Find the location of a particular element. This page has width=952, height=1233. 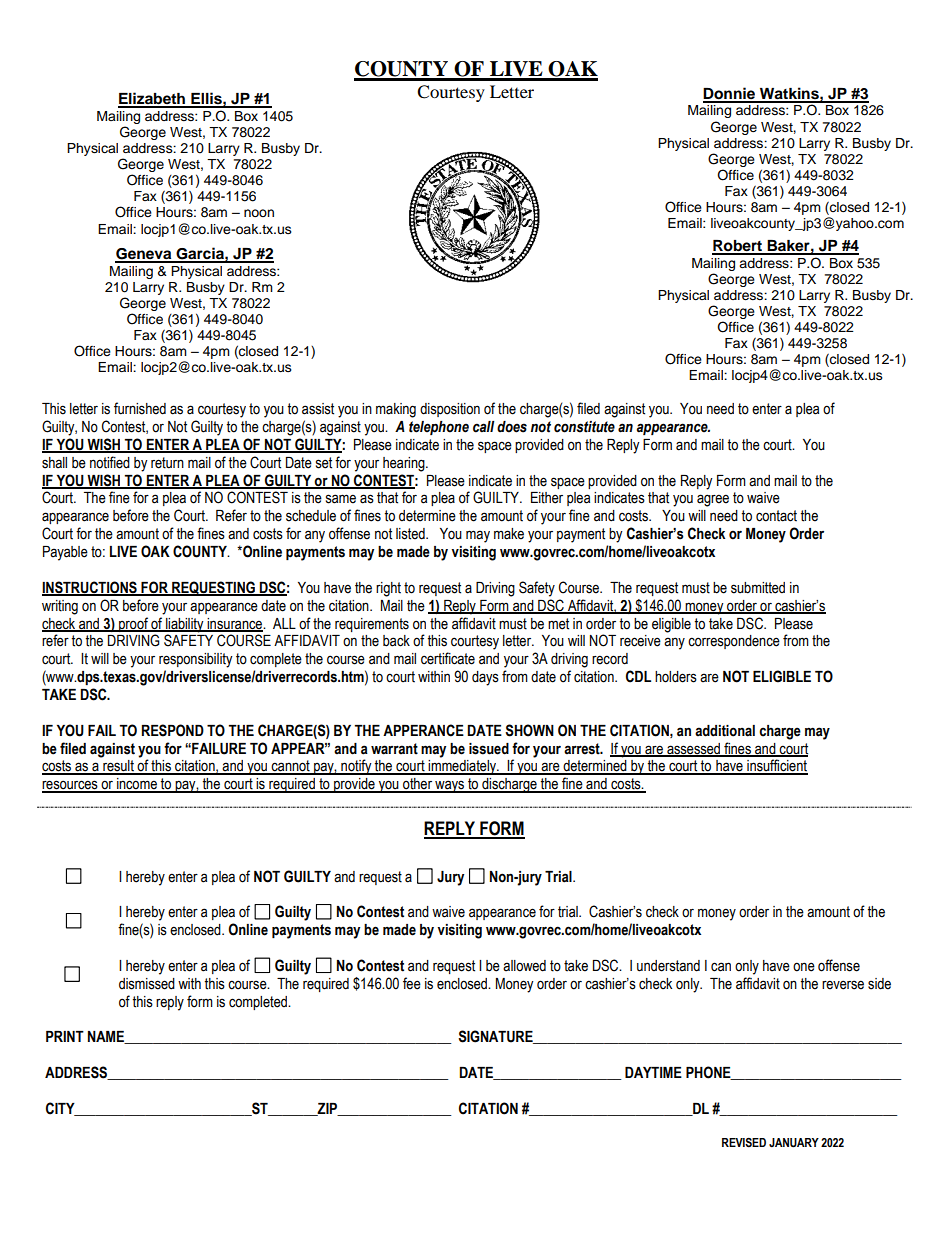

PRINT is located at coordinates (65, 1036).
